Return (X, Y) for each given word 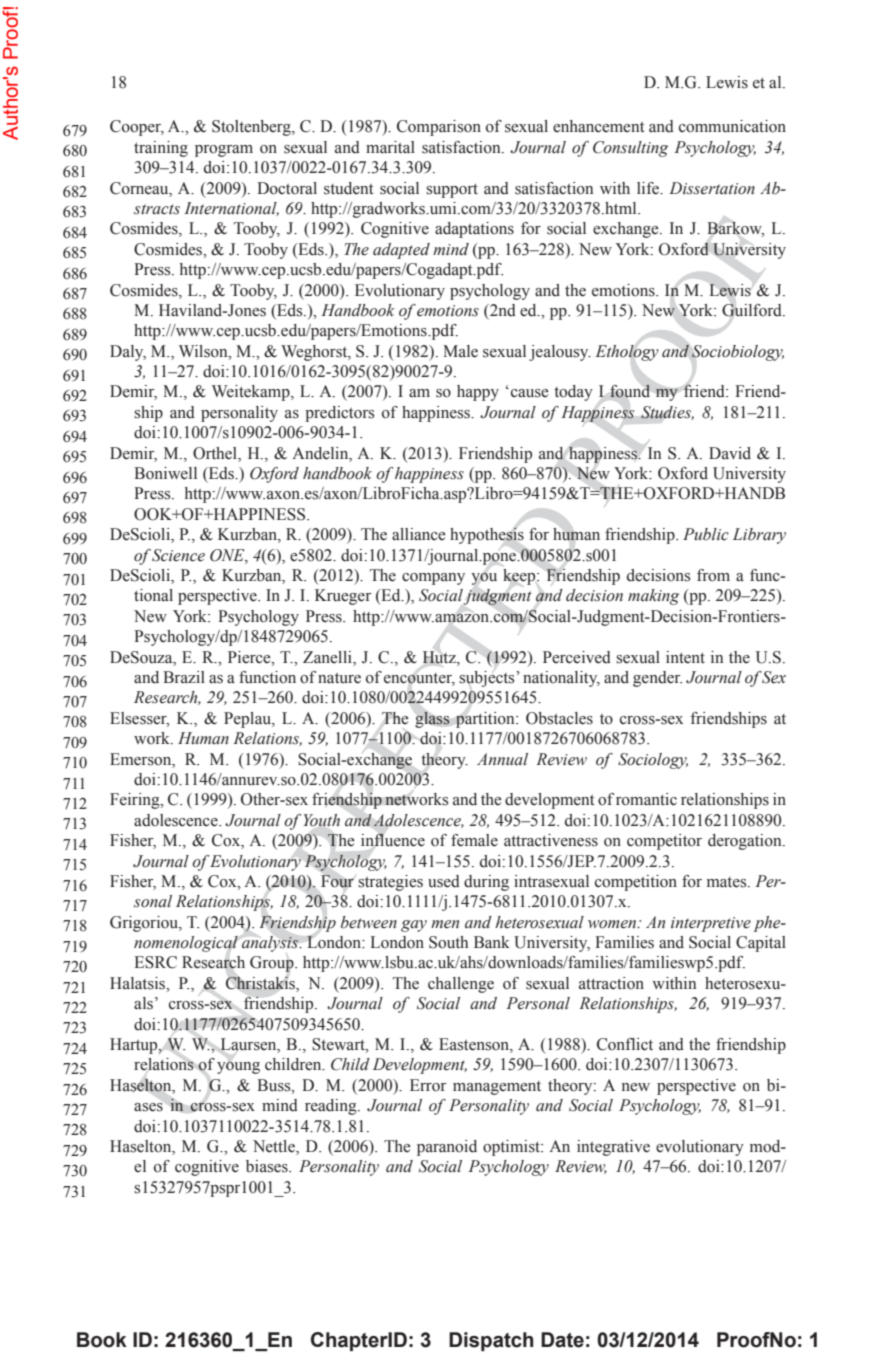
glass (432, 719)
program (224, 151)
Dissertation (712, 188)
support (452, 191)
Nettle (275, 1147)
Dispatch (491, 1341)
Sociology (653, 761)
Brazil (184, 677)
